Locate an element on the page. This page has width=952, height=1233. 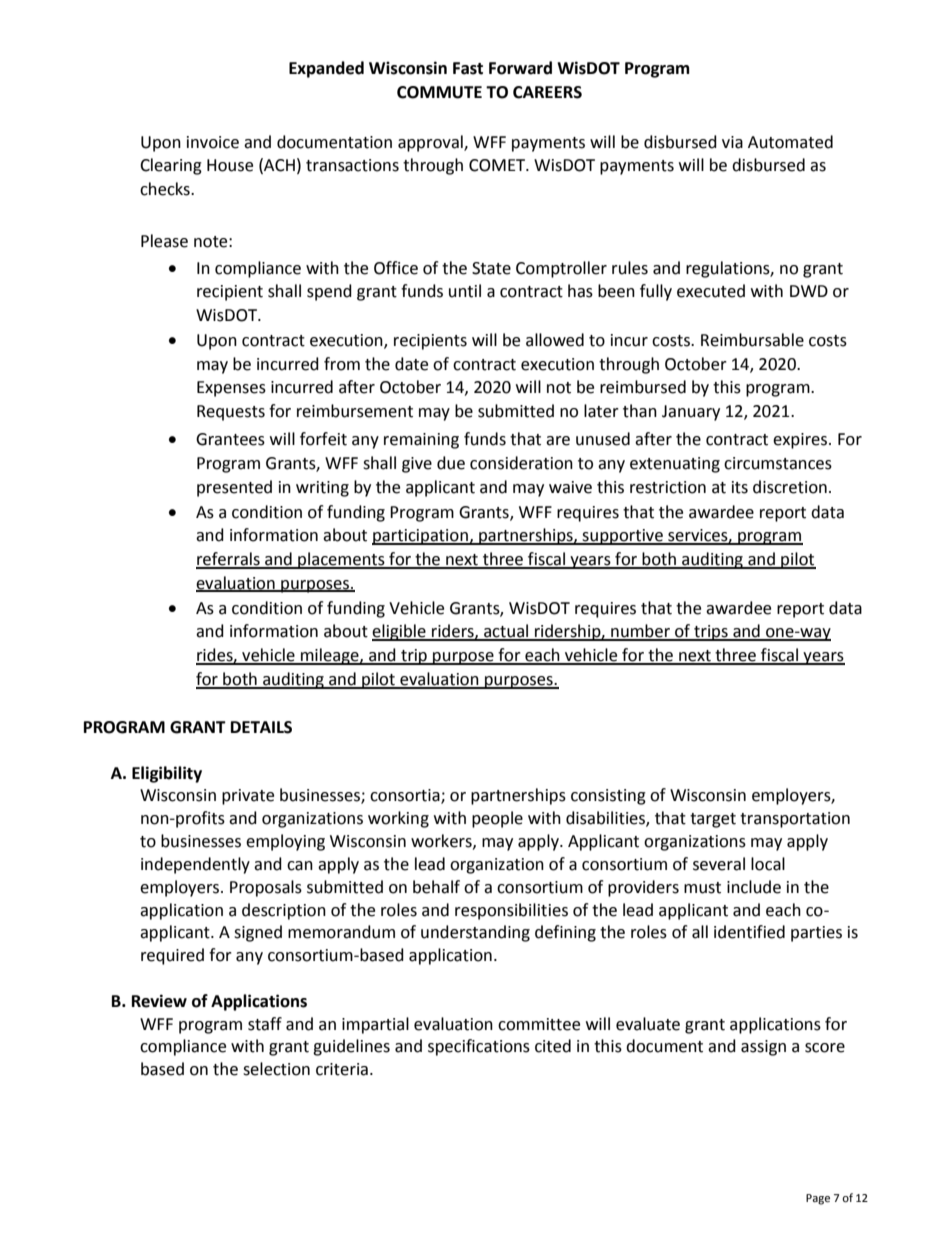
Fast is located at coordinates (468, 68).
